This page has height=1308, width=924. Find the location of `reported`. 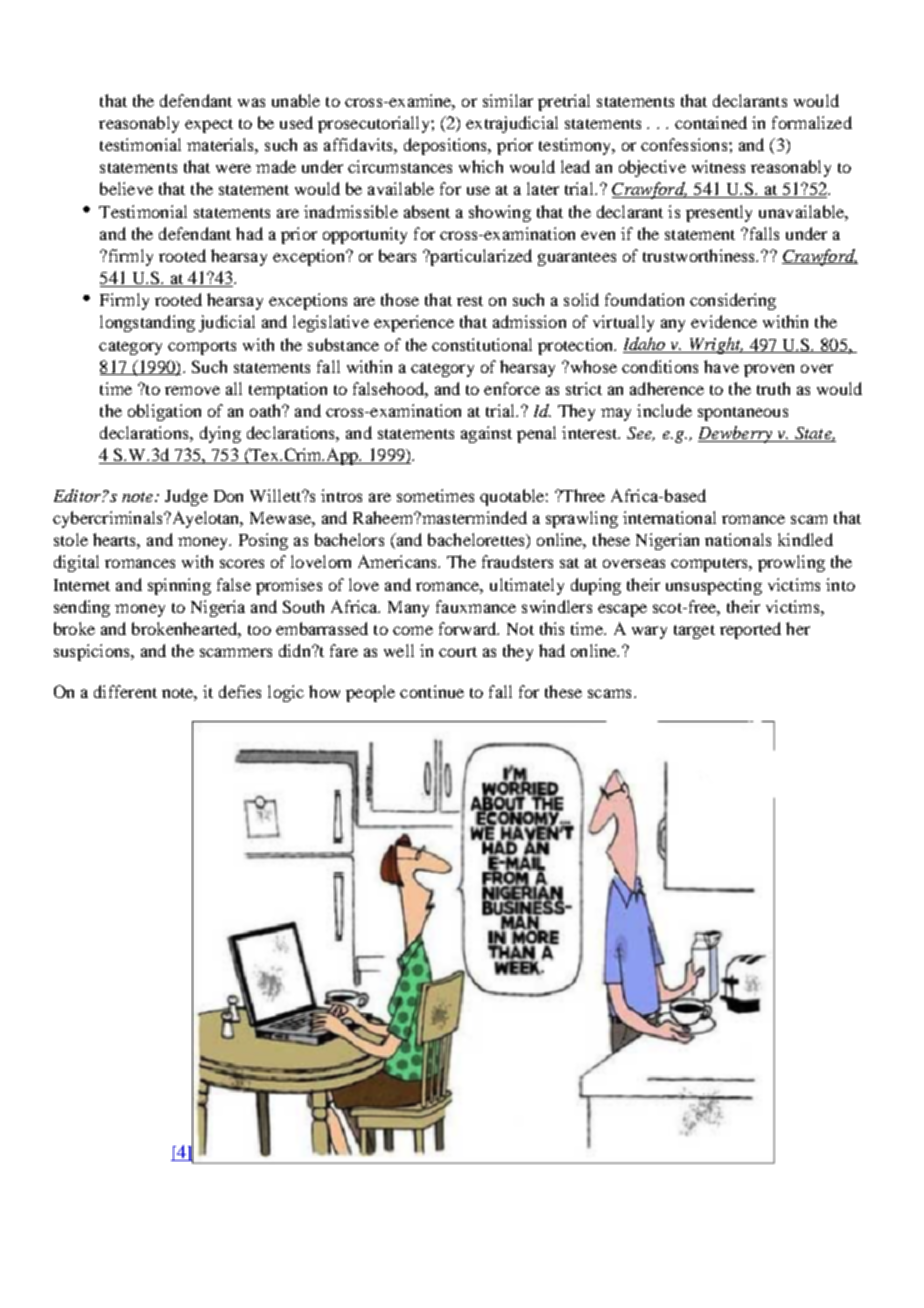

reported is located at coordinates (750, 630).
